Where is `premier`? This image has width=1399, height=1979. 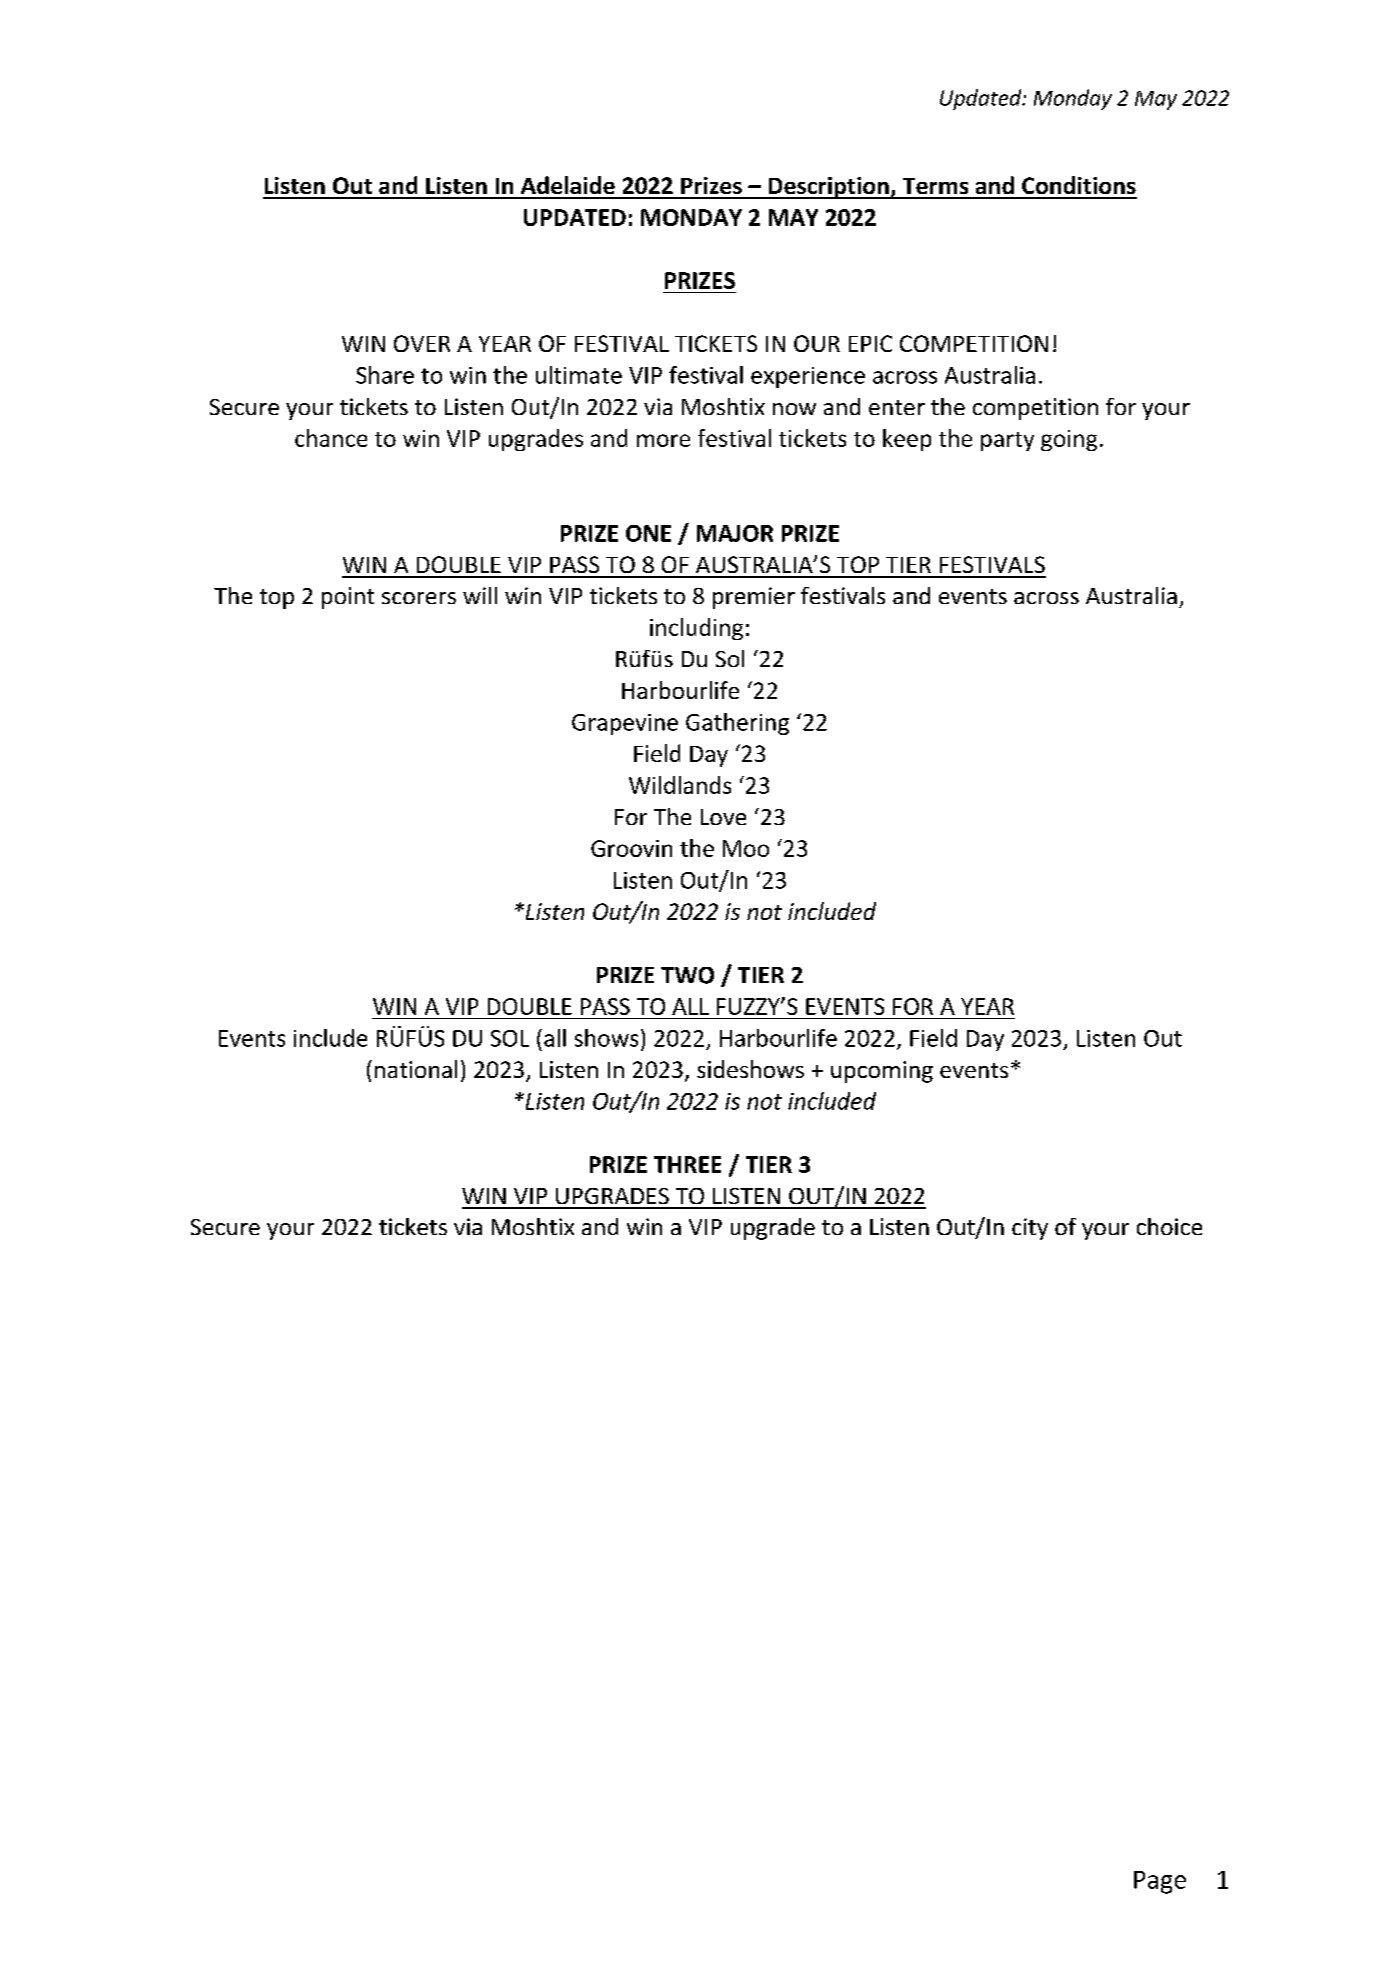 premier is located at coordinates (754, 598).
